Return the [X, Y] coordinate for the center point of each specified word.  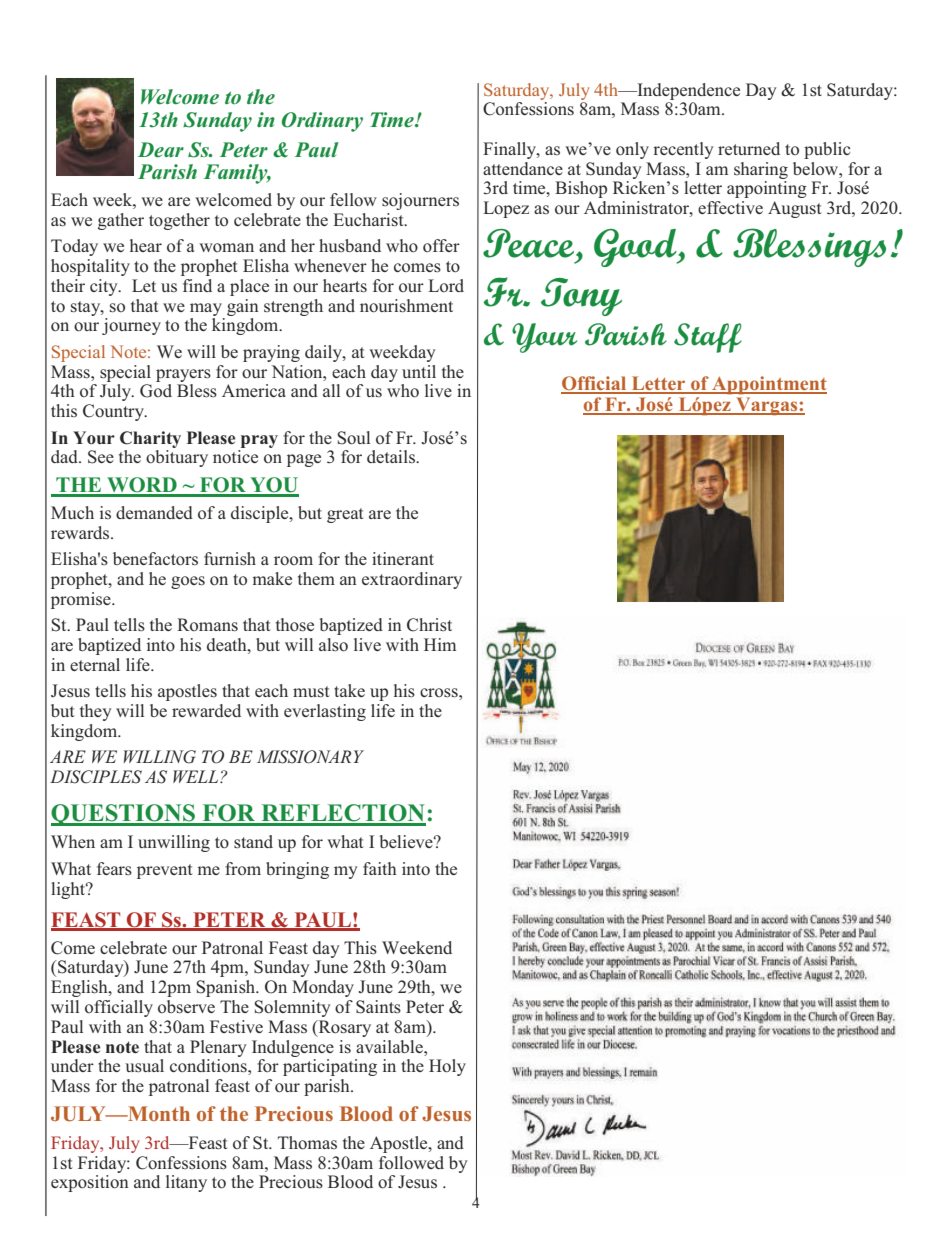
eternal [95, 664]
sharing [761, 170]
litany [186, 1183]
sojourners [420, 201]
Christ [429, 625]
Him [440, 644]
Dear [161, 150]
